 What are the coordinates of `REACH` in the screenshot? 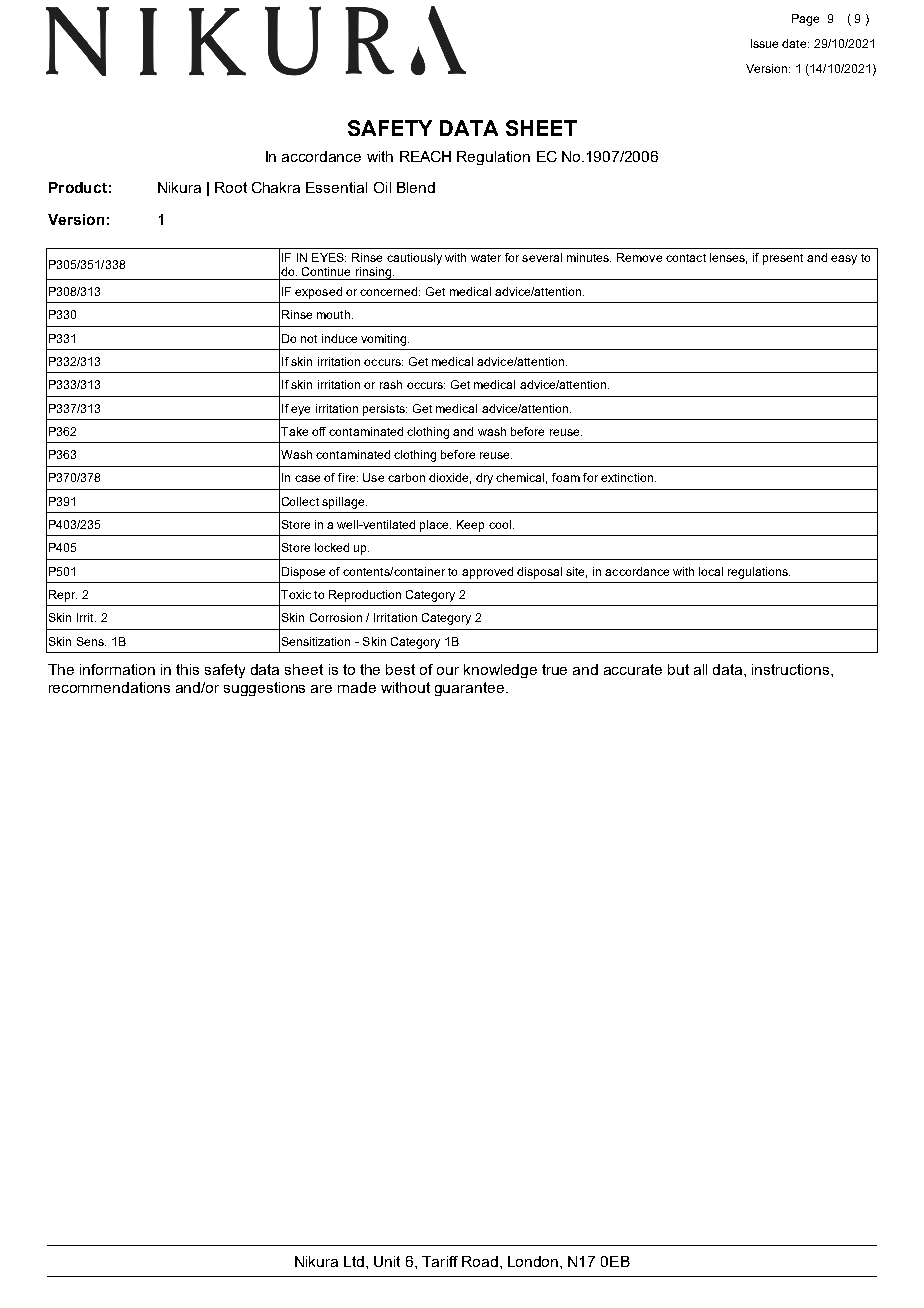 It's located at (425, 156).
